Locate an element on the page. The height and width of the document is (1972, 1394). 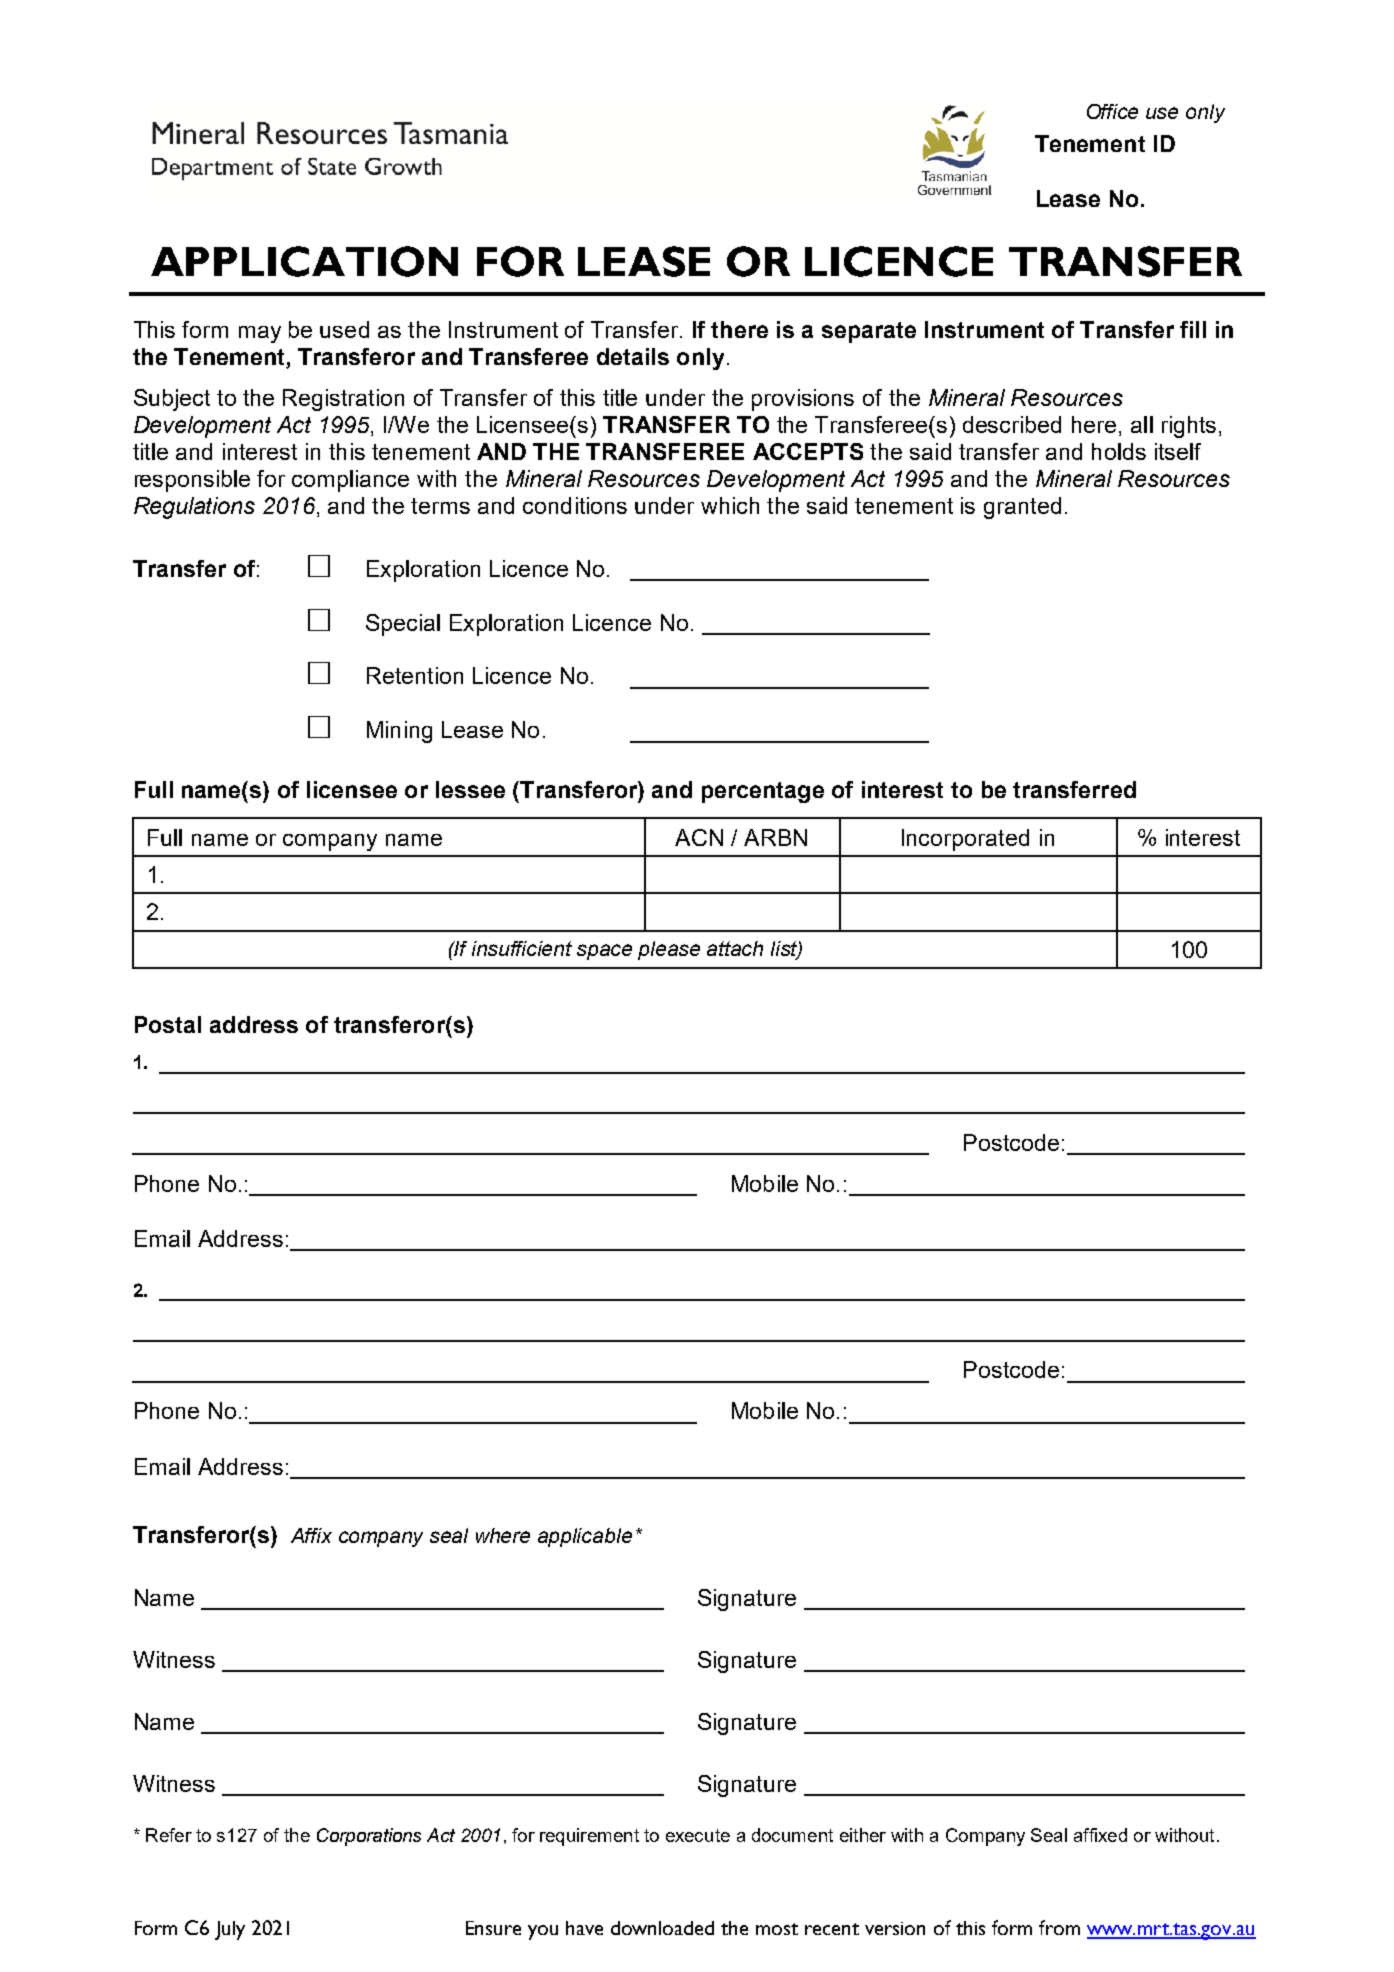
July is located at coordinates (230, 1930).
